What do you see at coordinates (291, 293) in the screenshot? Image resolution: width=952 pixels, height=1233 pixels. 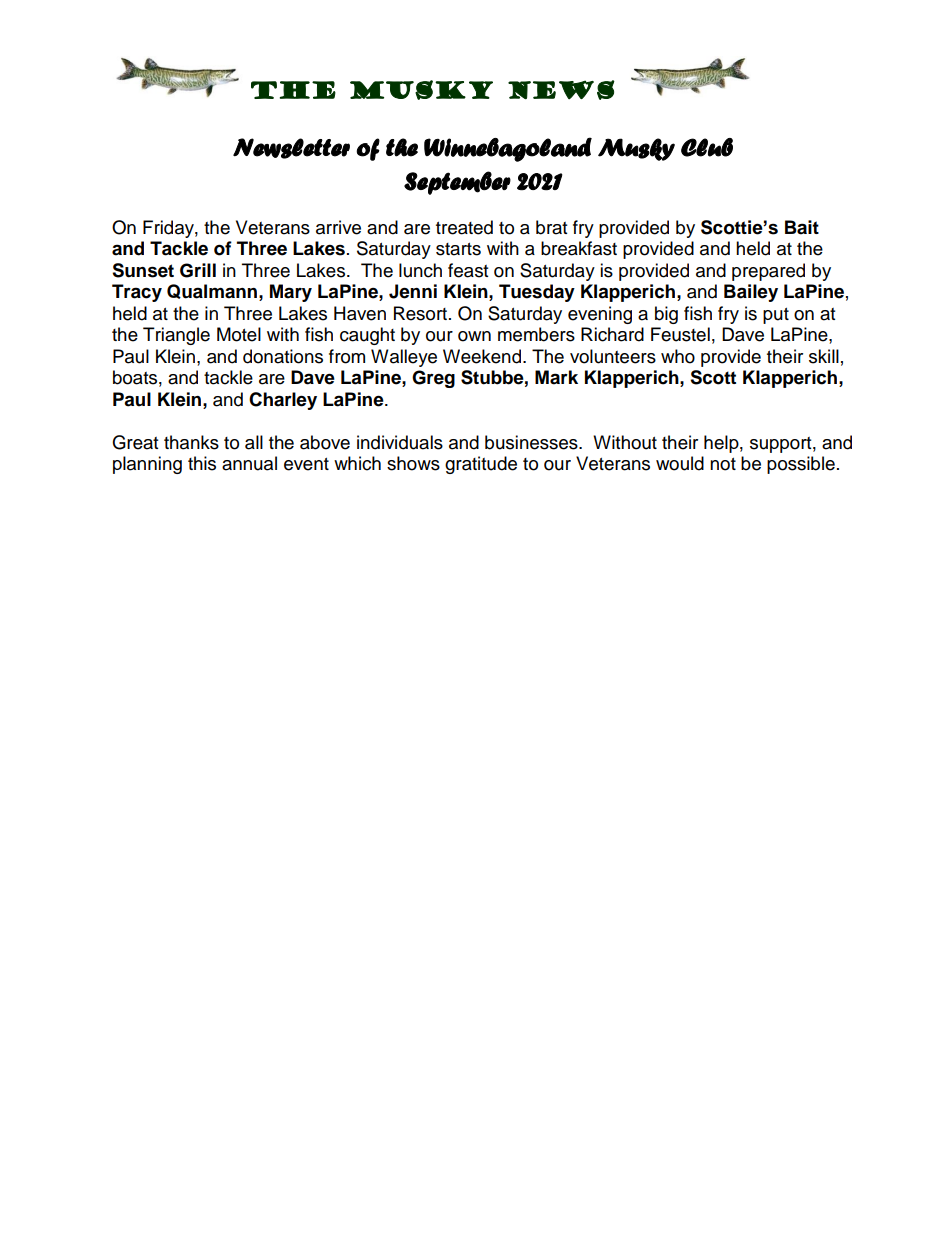 I see `Mary` at bounding box center [291, 293].
